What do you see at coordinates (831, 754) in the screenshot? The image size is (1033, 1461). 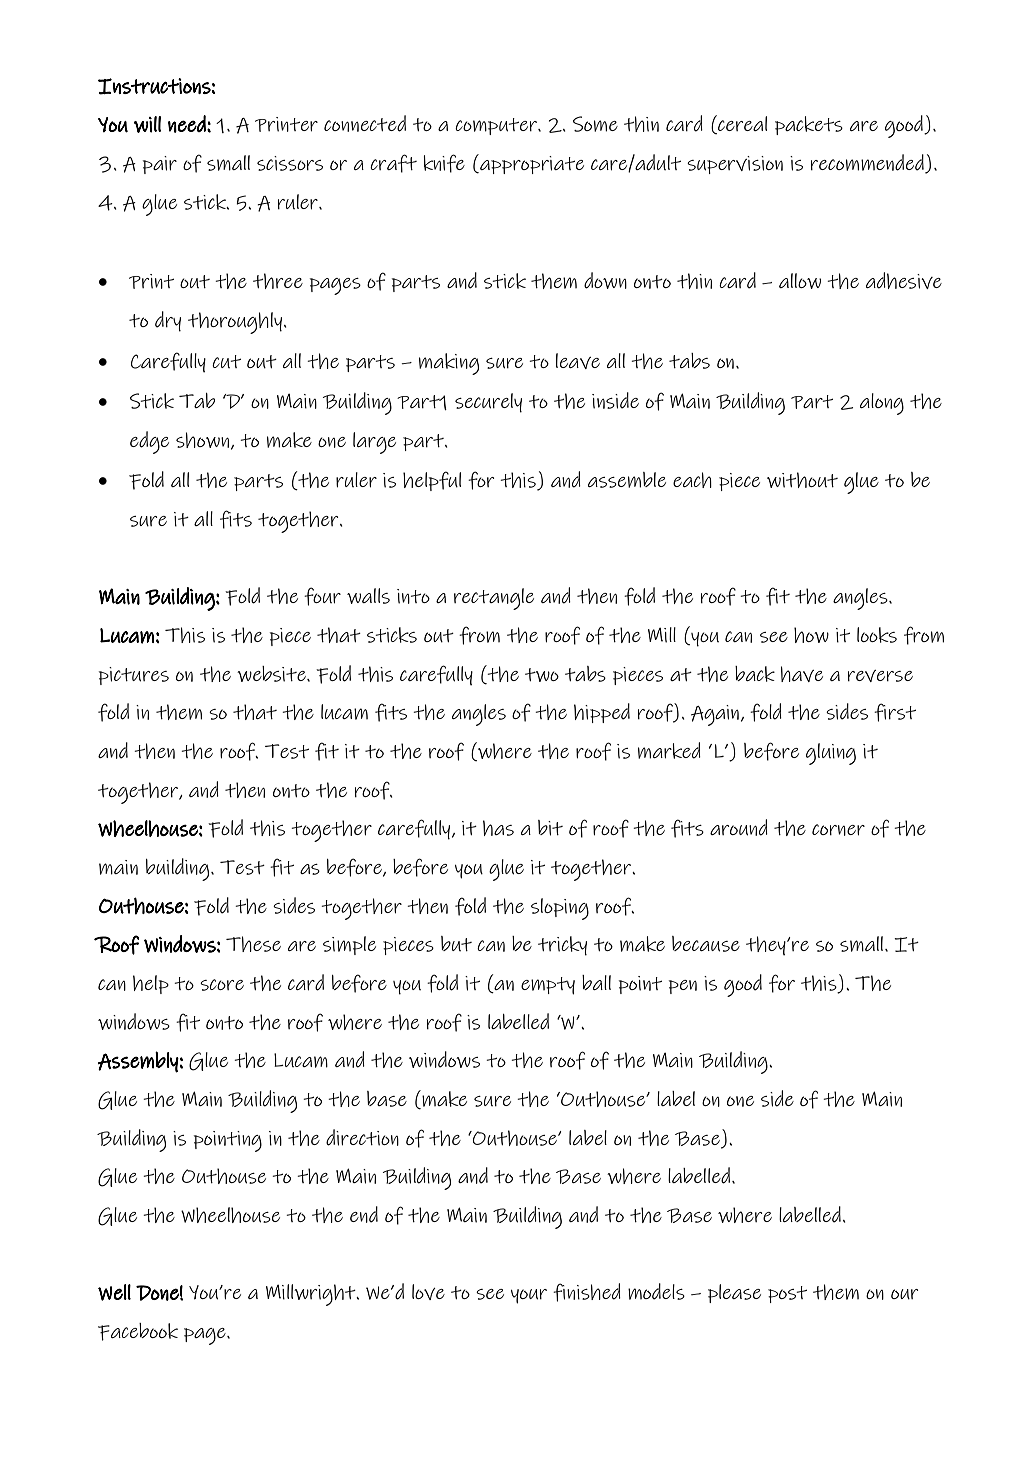 I see `gluing` at bounding box center [831, 754].
